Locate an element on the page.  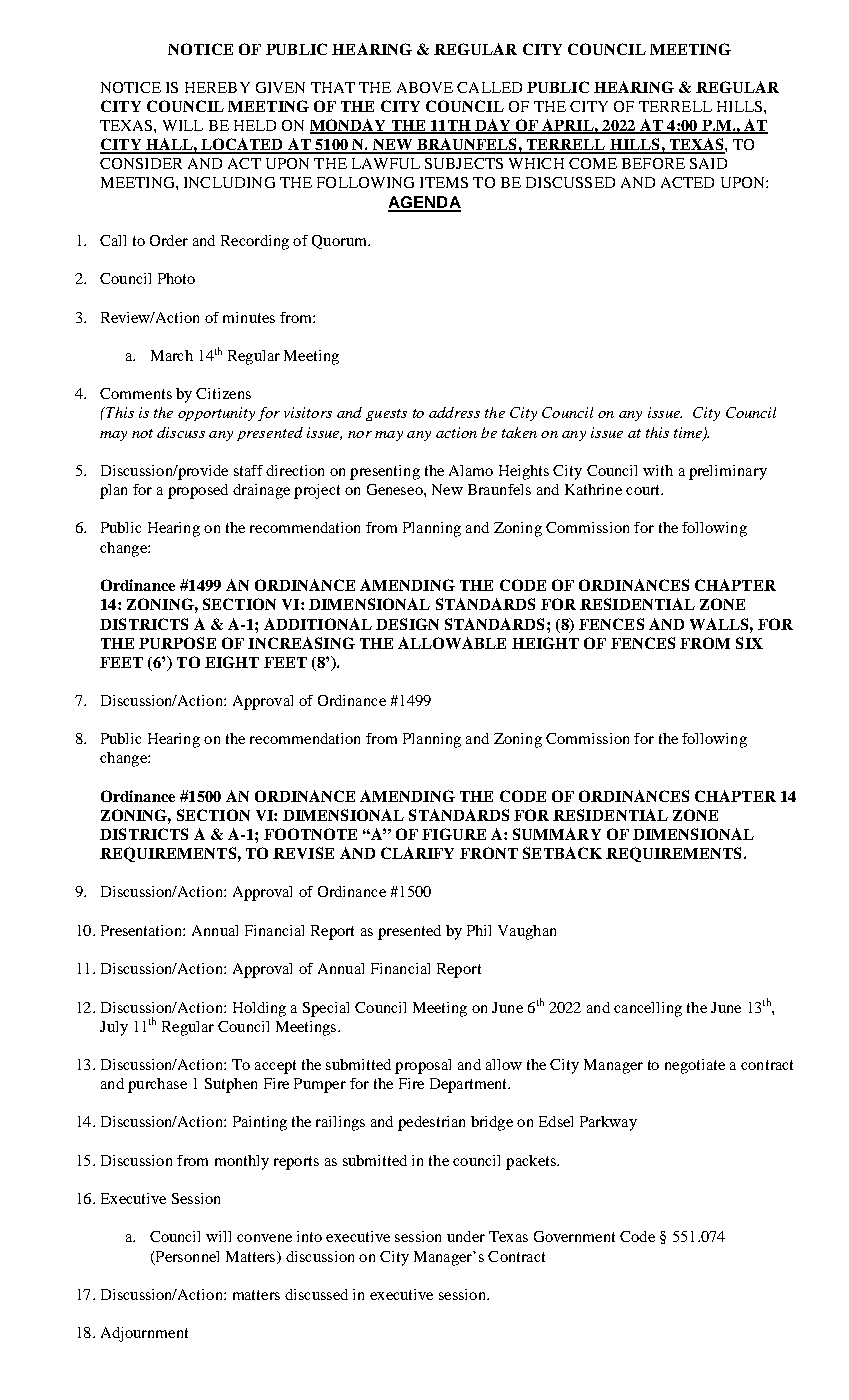
Adjournment is located at coordinates (144, 1334).
